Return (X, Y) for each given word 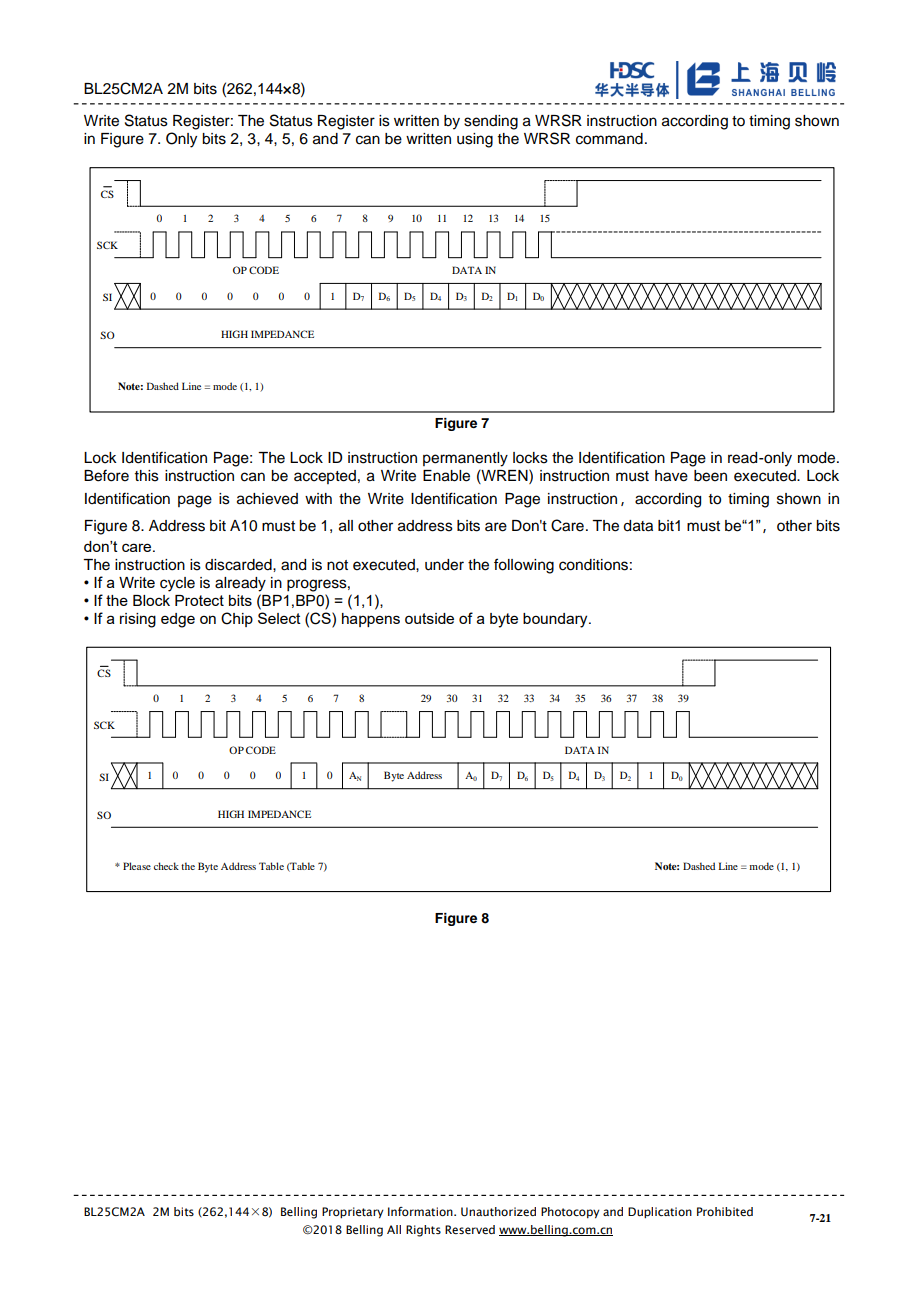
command (609, 139)
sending (491, 122)
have (671, 476)
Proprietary (353, 1213)
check (166, 866)
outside (429, 618)
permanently (465, 459)
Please (137, 866)
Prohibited (725, 1211)
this (147, 476)
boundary (556, 620)
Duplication (660, 1212)
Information (421, 1211)
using (475, 140)
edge (178, 620)
